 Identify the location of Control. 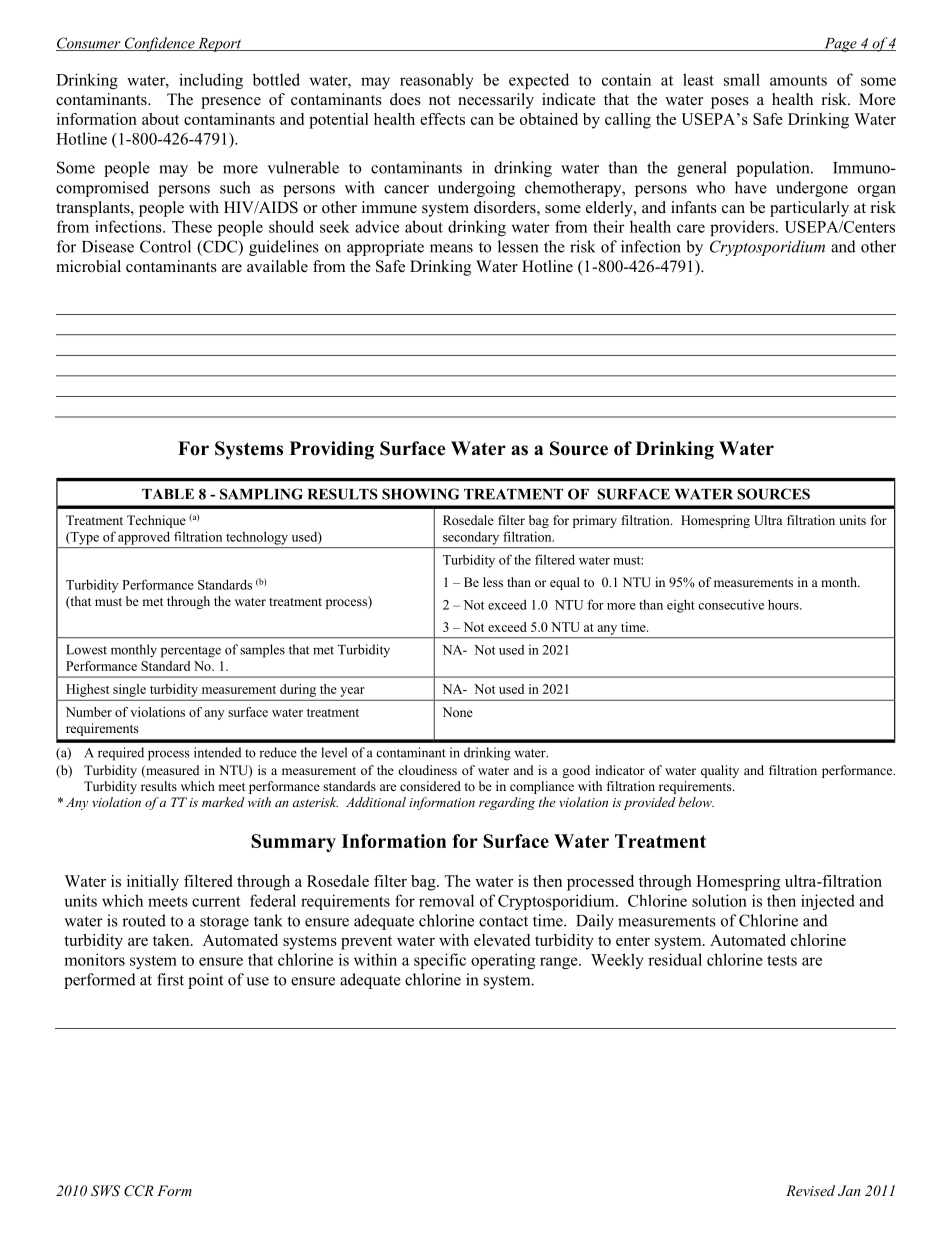
(165, 246).
